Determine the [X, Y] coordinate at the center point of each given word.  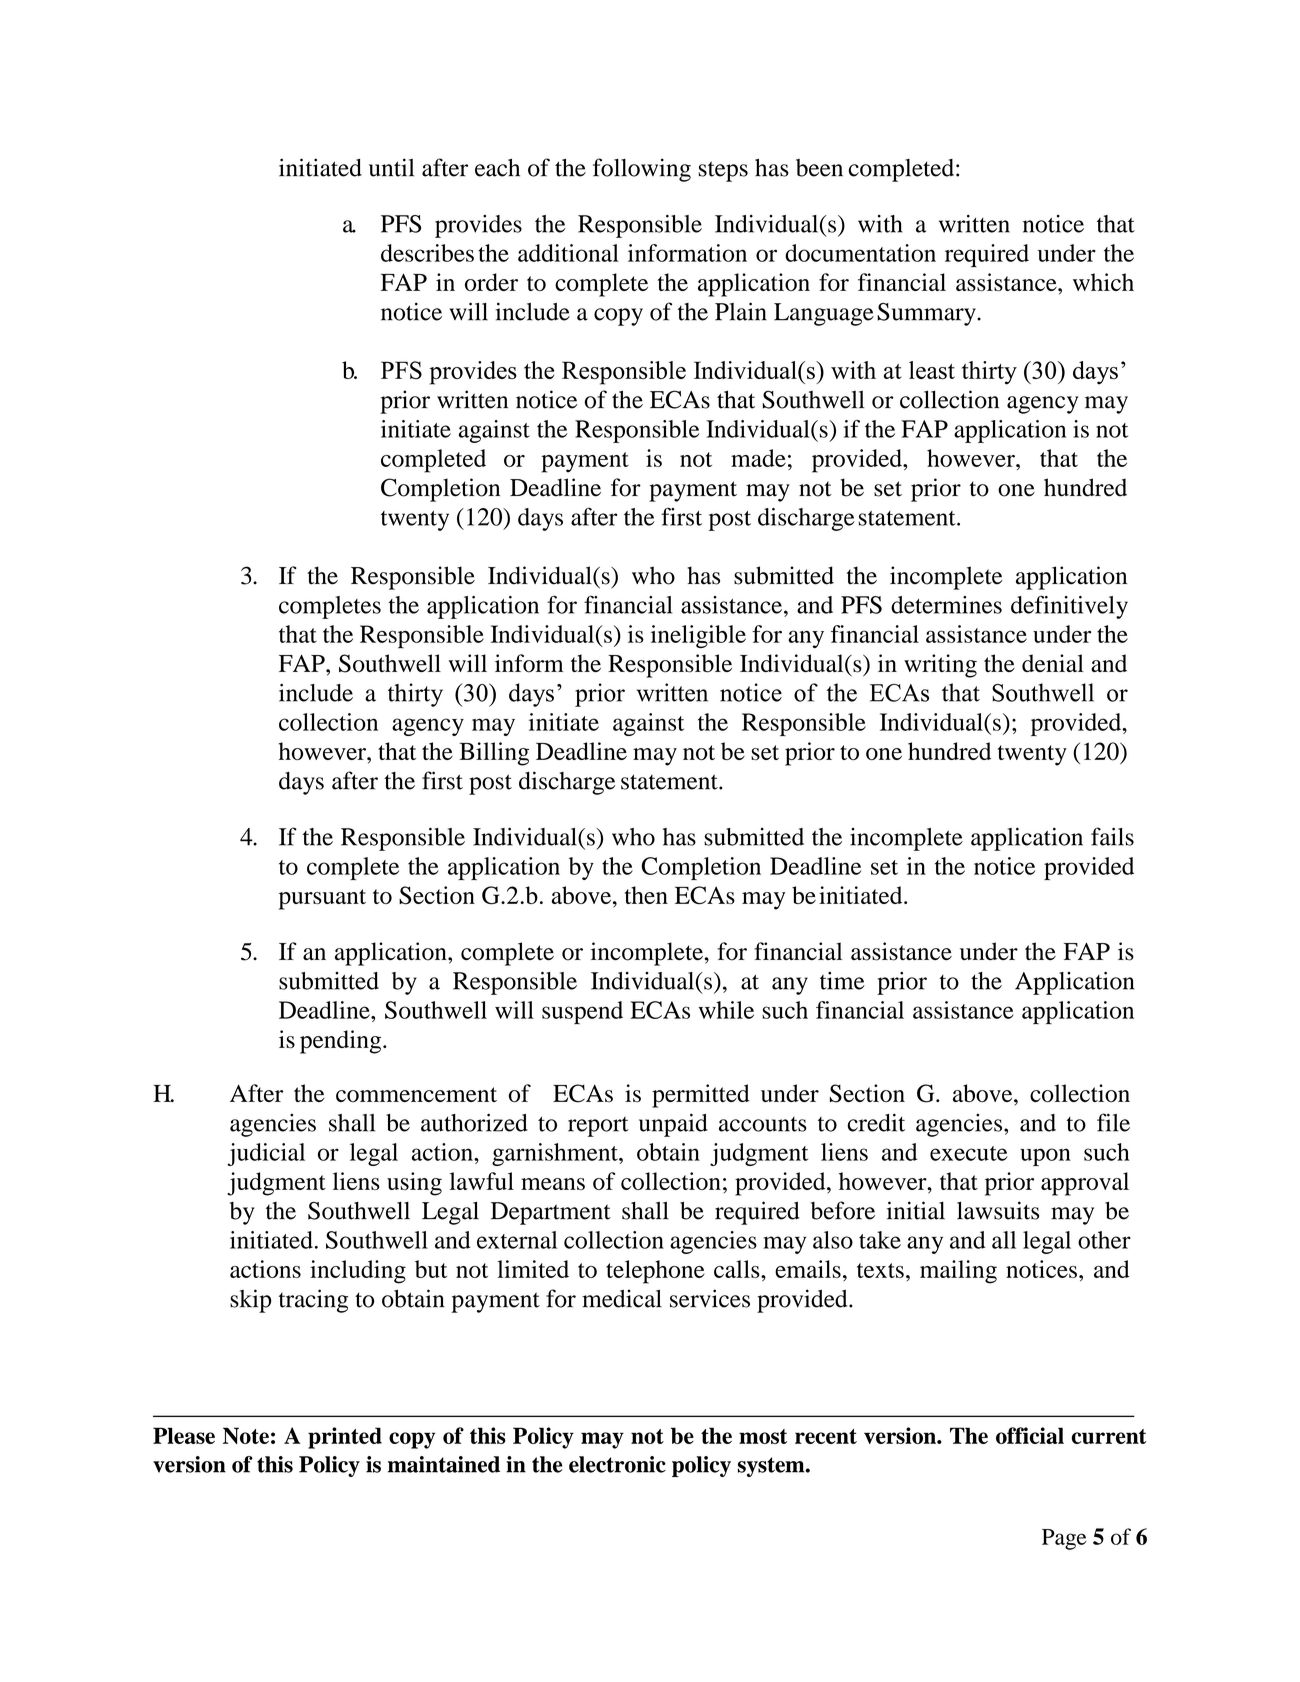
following [642, 170]
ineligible [698, 636]
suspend [582, 1012]
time [842, 981]
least [932, 370]
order [491, 282]
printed [345, 1438]
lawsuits [998, 1210]
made [758, 458]
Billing [494, 754]
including [358, 1272]
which [1103, 282]
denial [1053, 663]
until [391, 167]
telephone [655, 1272]
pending [342, 1042]
